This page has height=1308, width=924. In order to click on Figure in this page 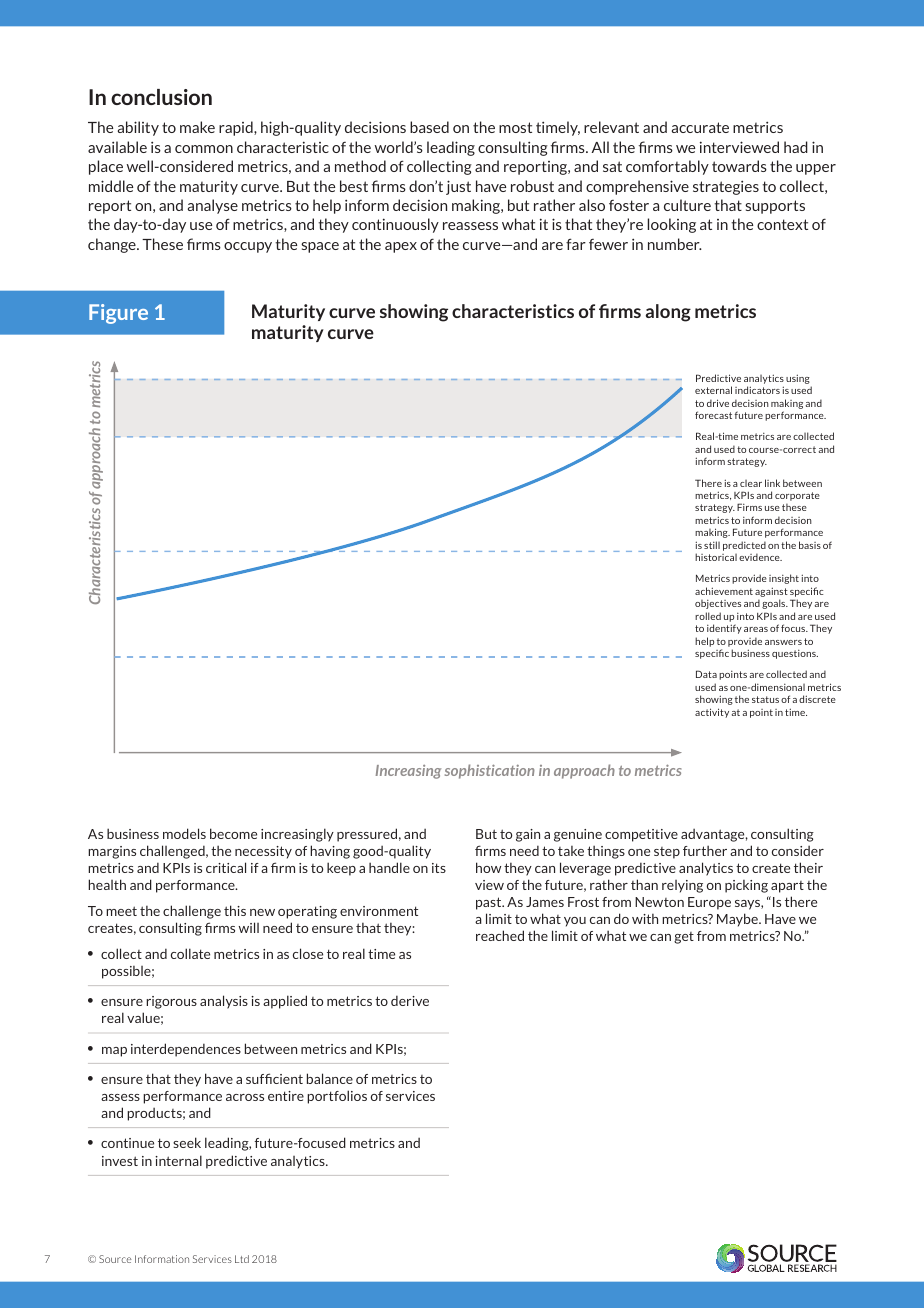, I will do `click(118, 314)`.
